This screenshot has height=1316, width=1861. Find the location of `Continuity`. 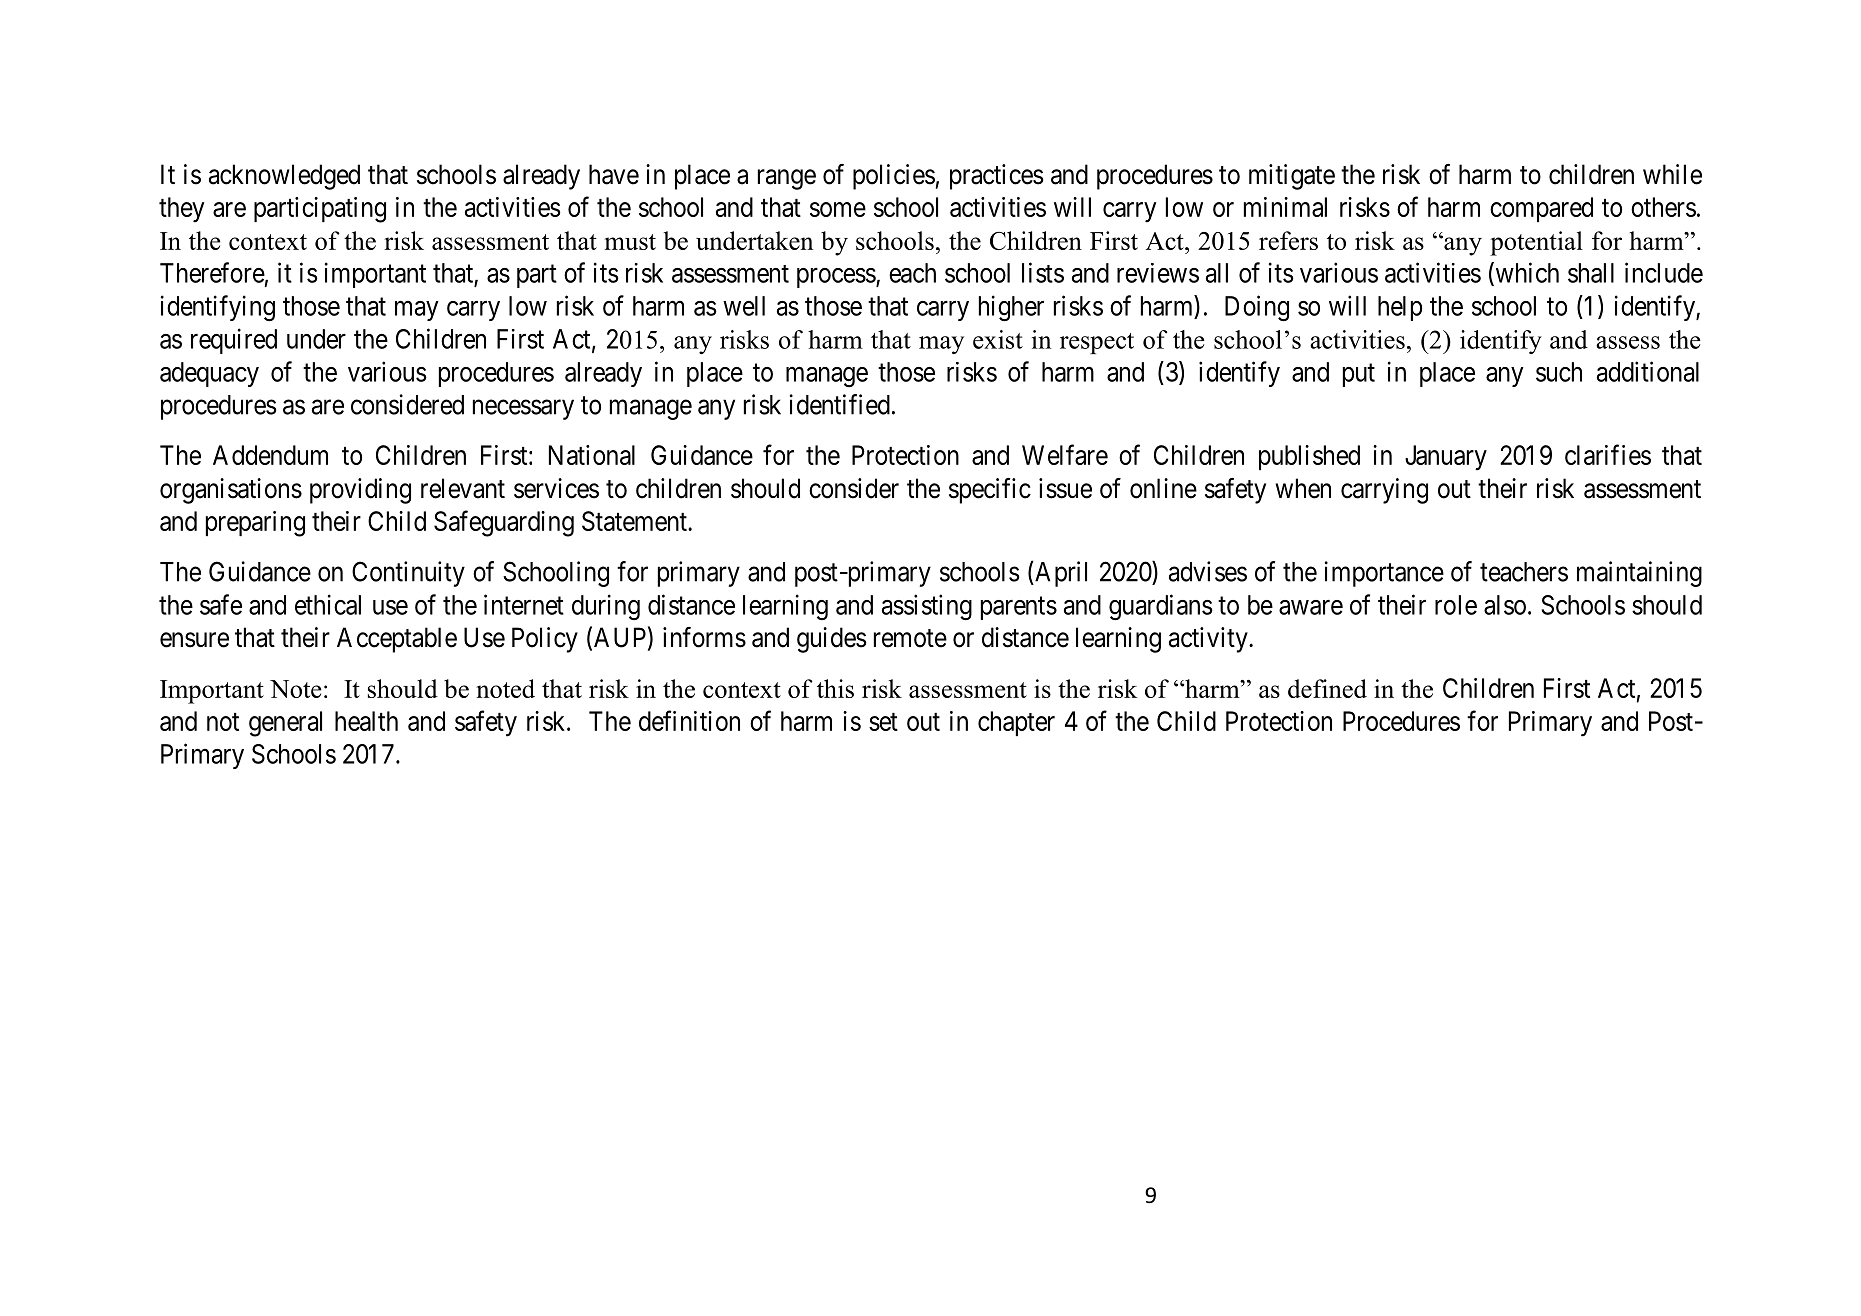

Continuity is located at coordinates (408, 574).
